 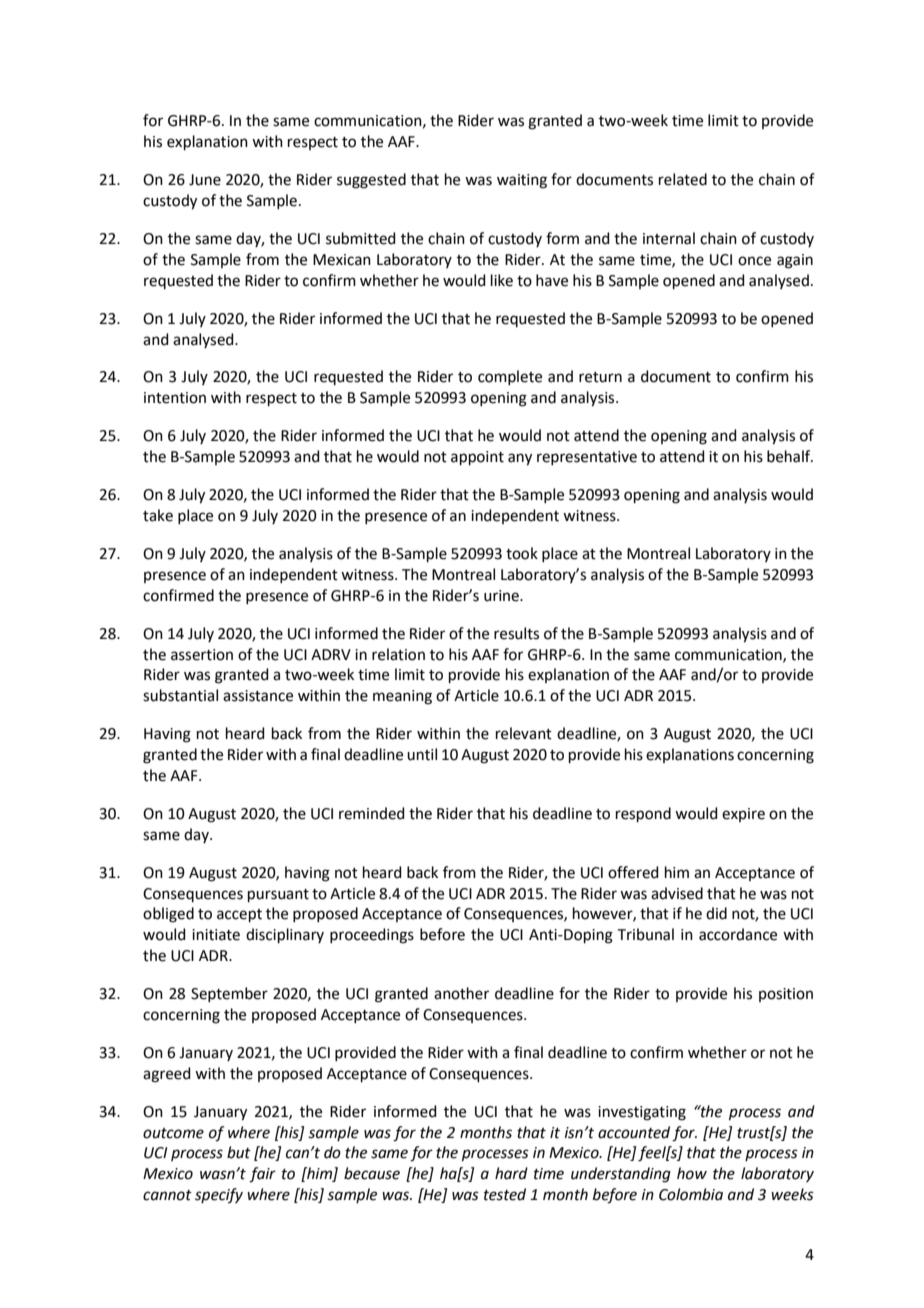 I want to click on intention, so click(x=175, y=398).
